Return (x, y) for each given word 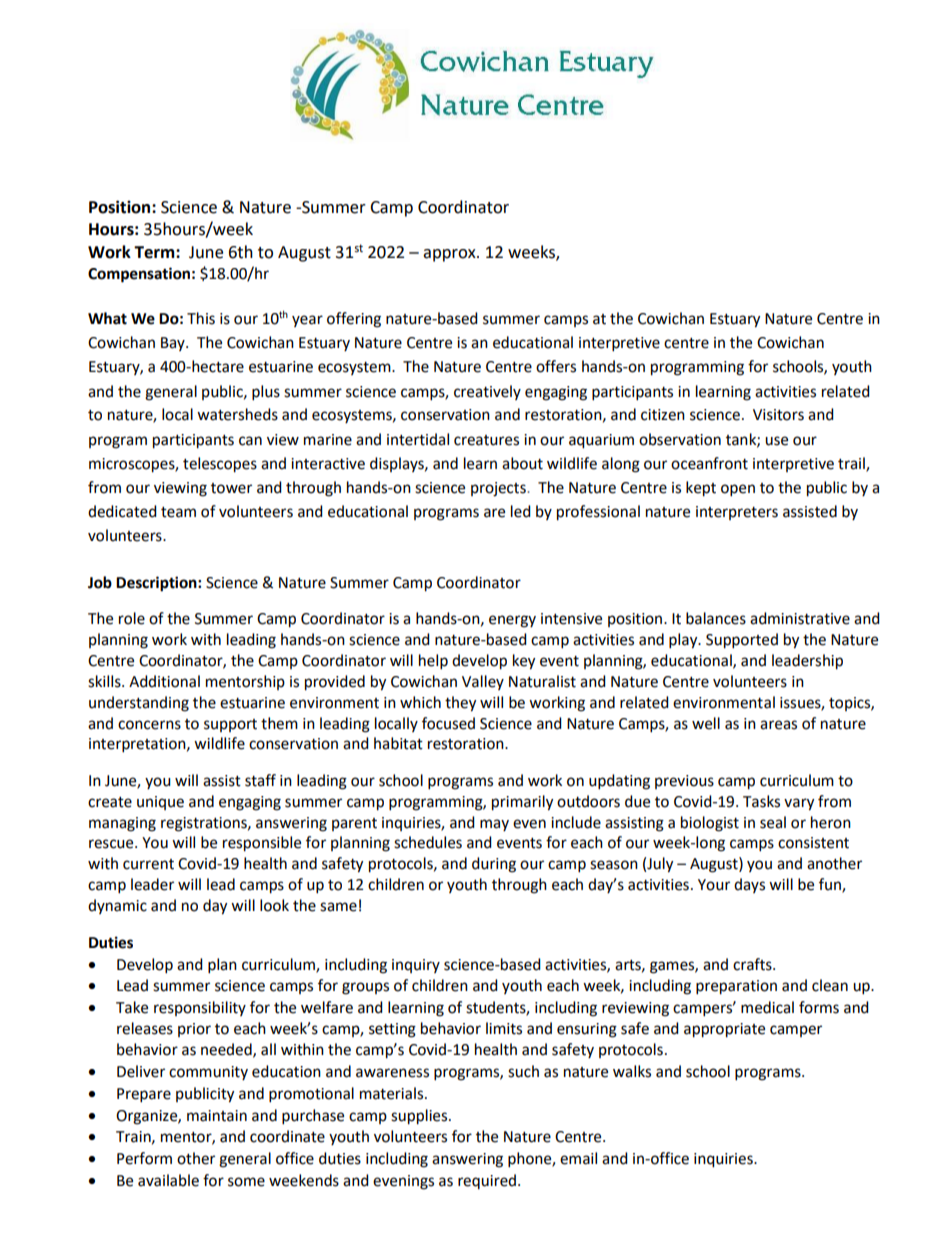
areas (778, 725)
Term (155, 252)
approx (450, 255)
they (460, 704)
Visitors (778, 415)
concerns (149, 725)
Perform (144, 1158)
